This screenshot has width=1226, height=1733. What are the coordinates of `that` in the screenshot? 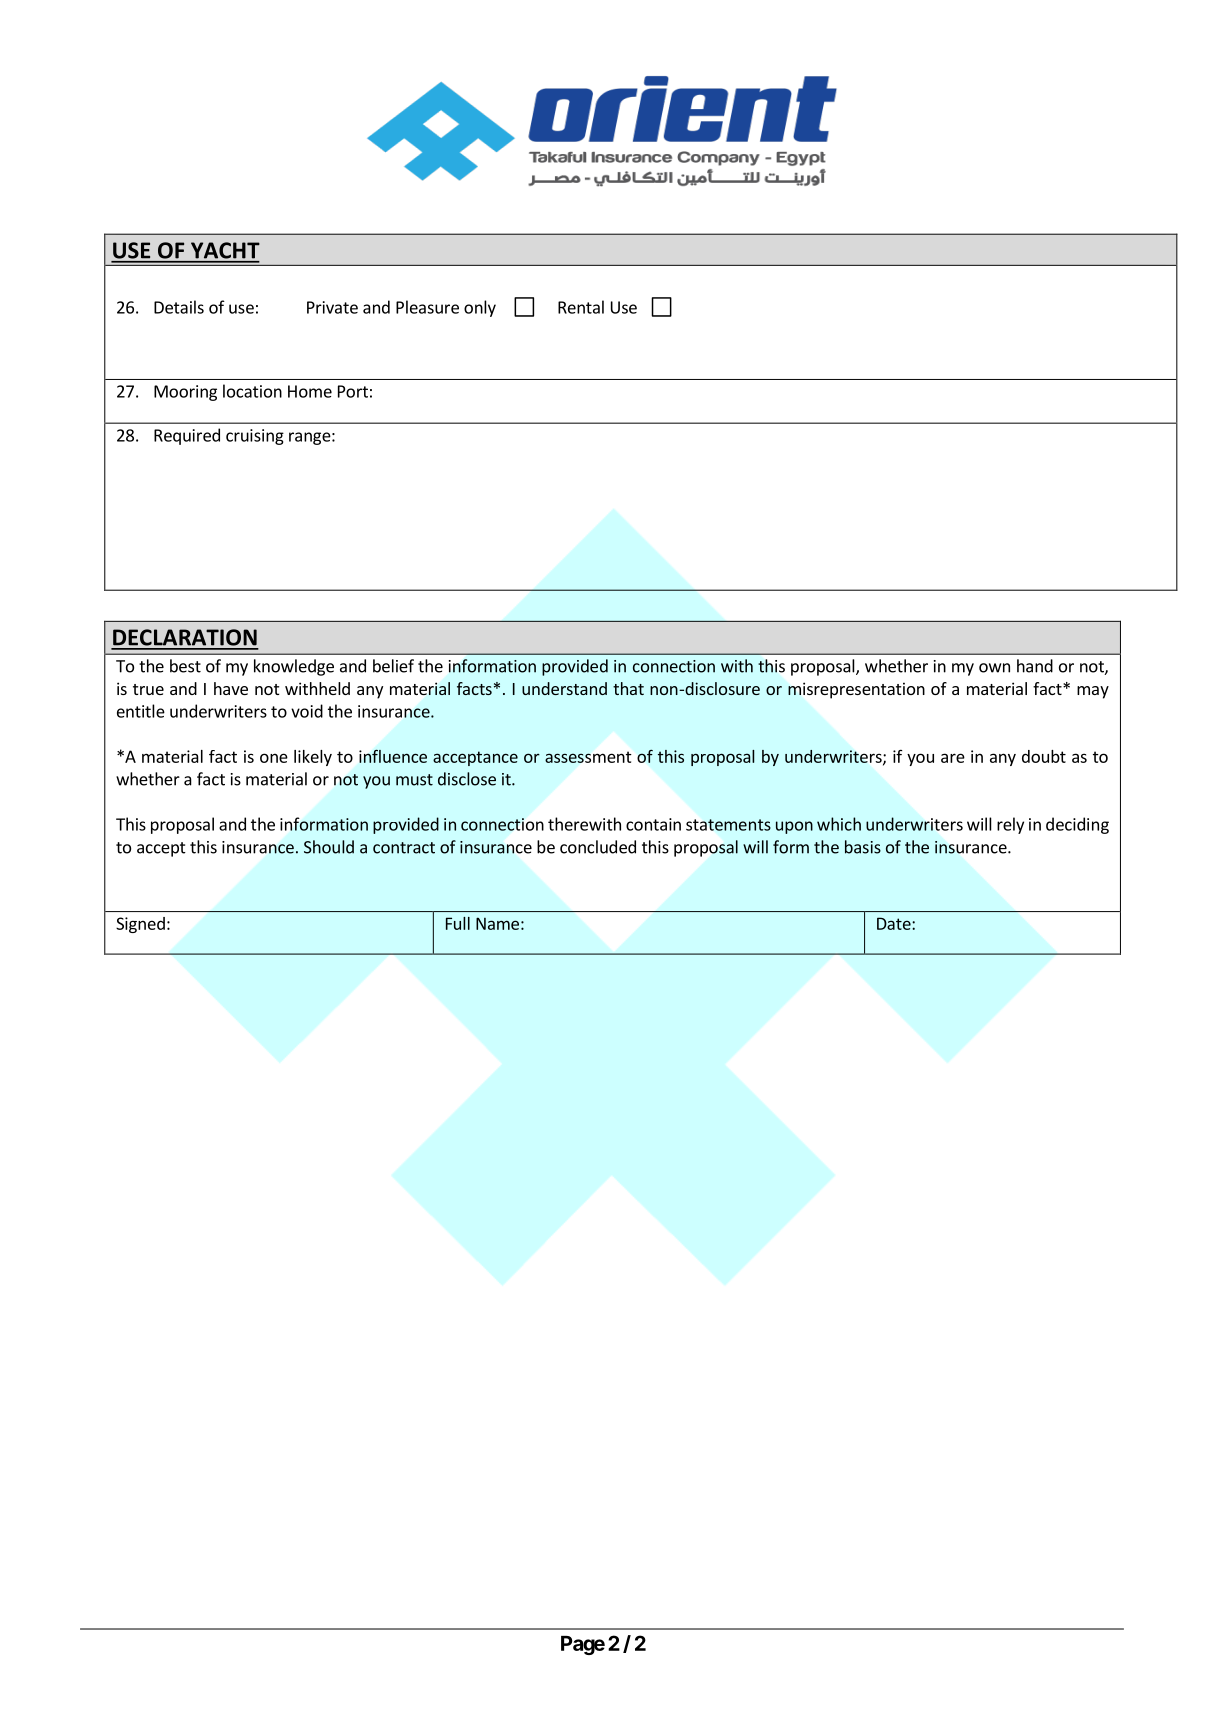 It's located at (628, 688).
